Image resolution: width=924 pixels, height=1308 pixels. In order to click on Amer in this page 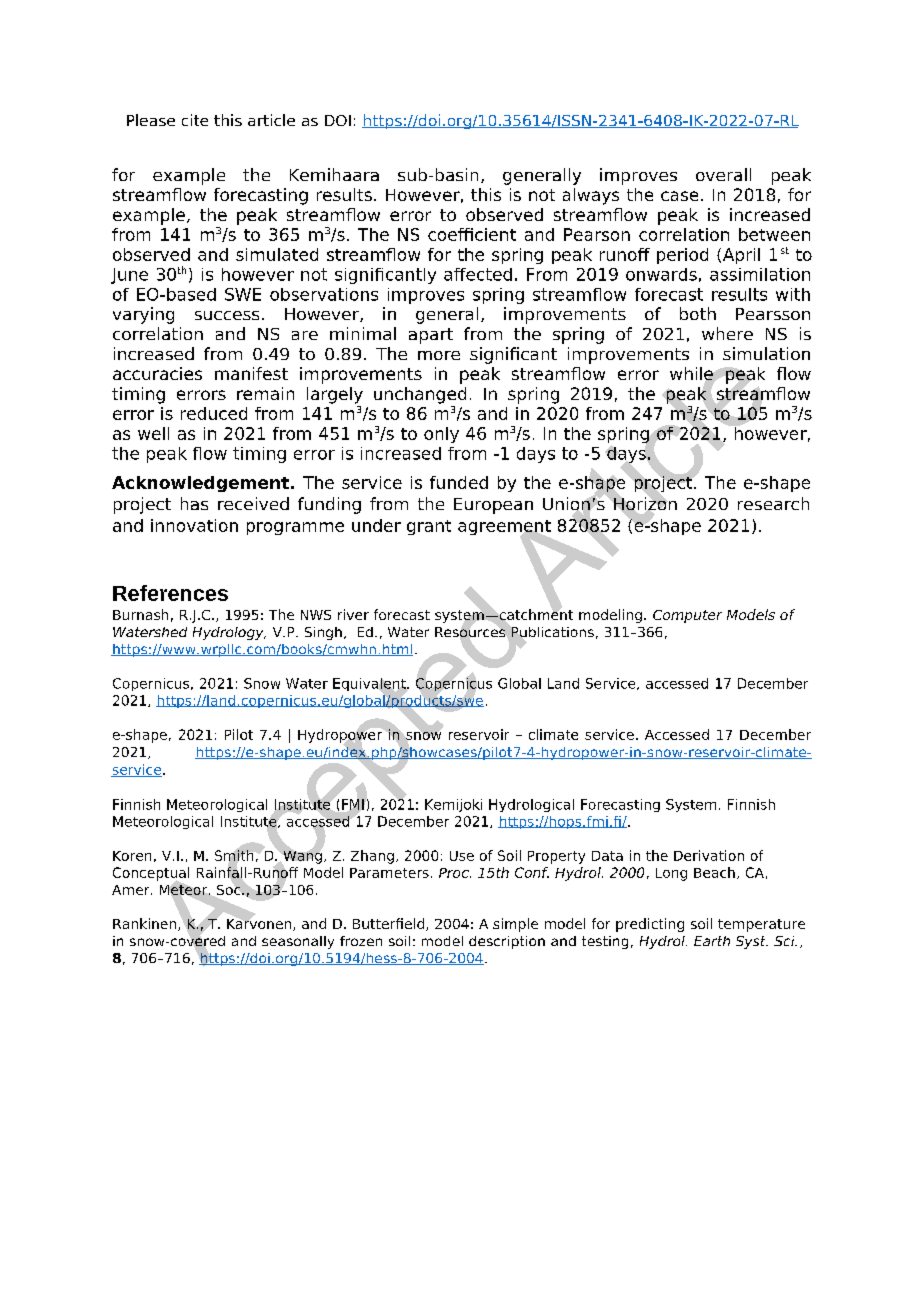, I will do `click(132, 890)`.
